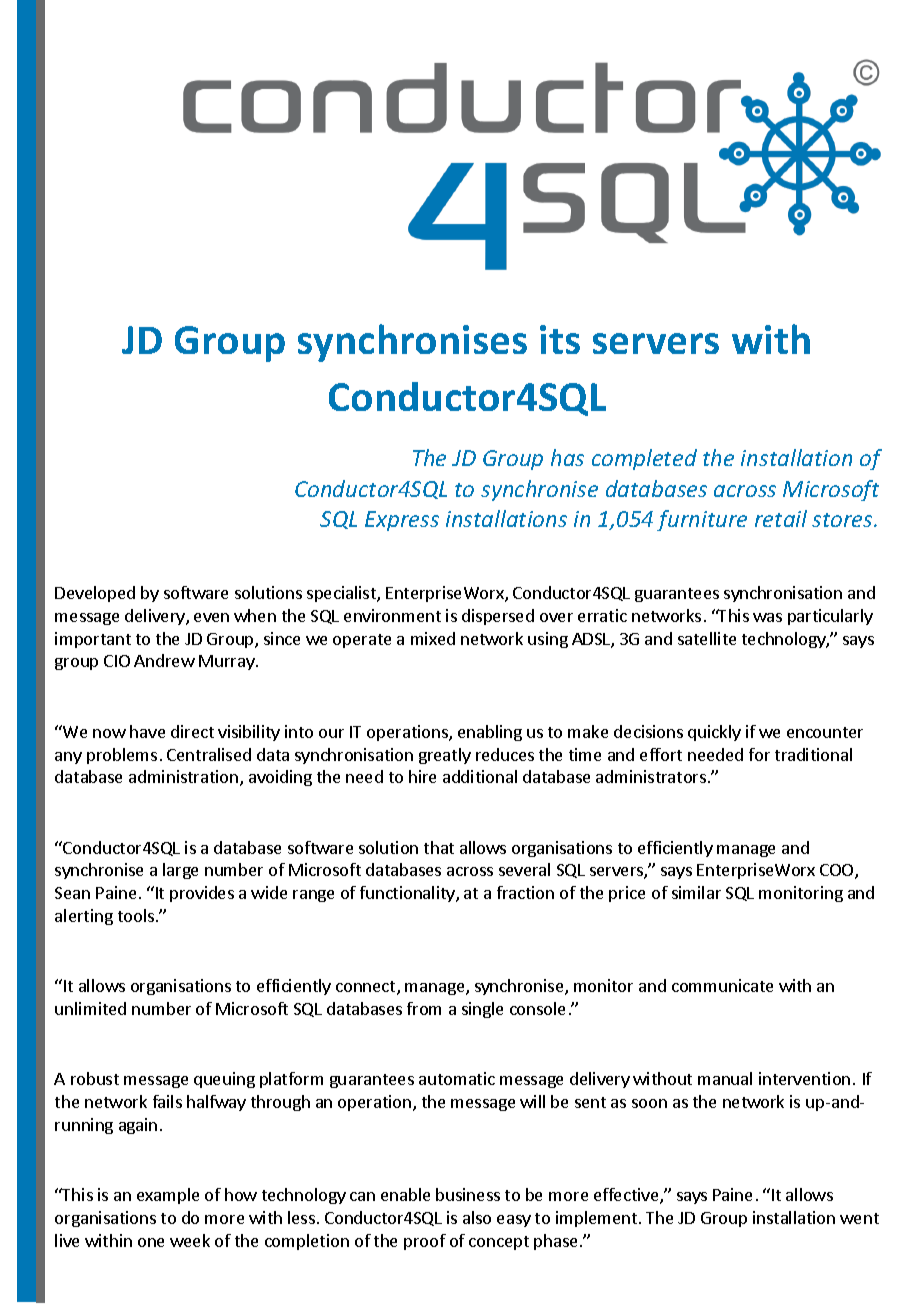 The height and width of the image is (1308, 924). What do you see at coordinates (644, 459) in the image?
I see `completed` at bounding box center [644, 459].
